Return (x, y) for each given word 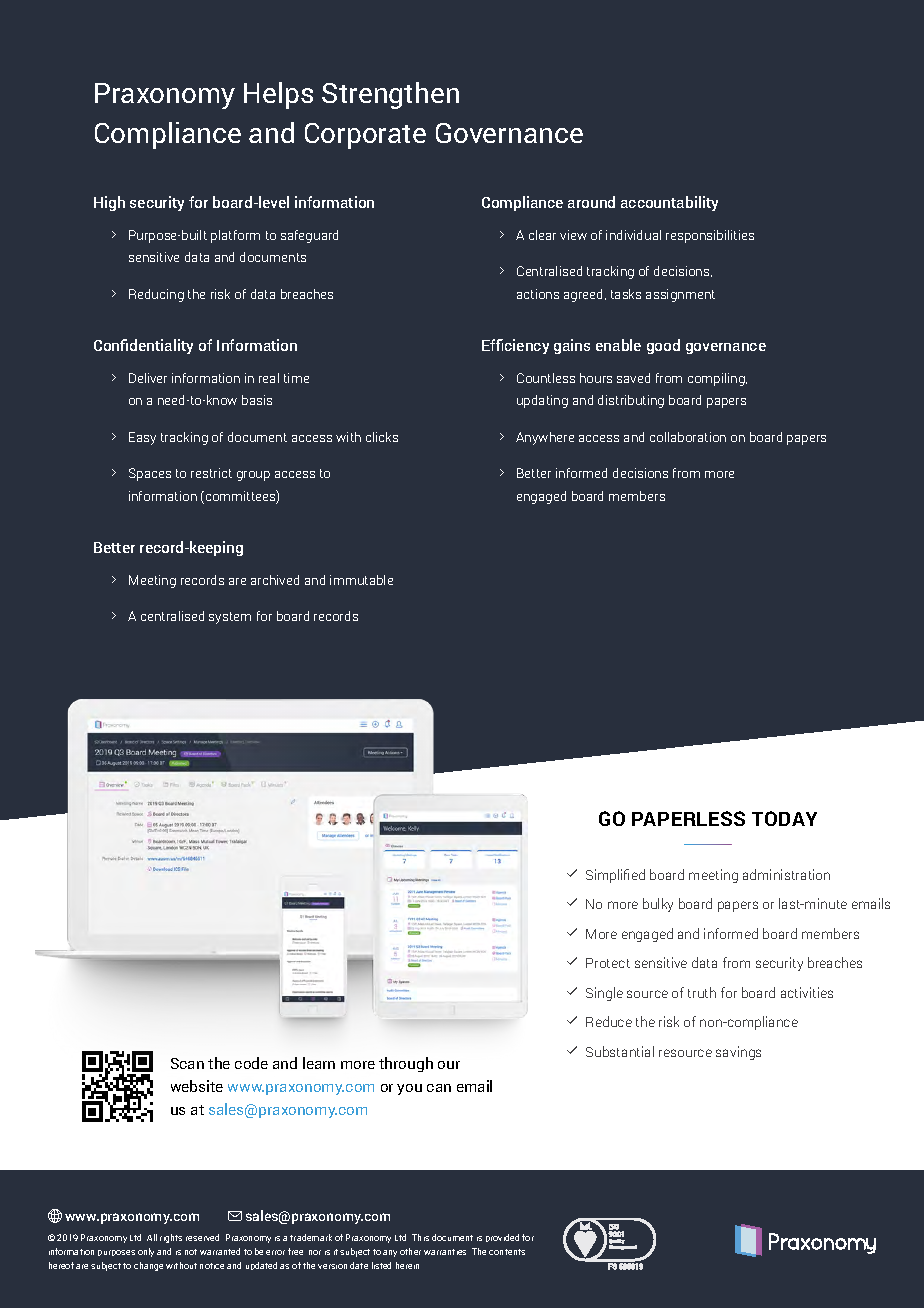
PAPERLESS (688, 818)
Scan (187, 1063)
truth (702, 992)
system (230, 618)
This (420, 1237)
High (109, 203)
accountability (669, 203)
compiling (717, 379)
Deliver (148, 378)
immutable (361, 580)
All (152, 1237)
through (406, 1064)
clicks (382, 437)
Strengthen (390, 95)
